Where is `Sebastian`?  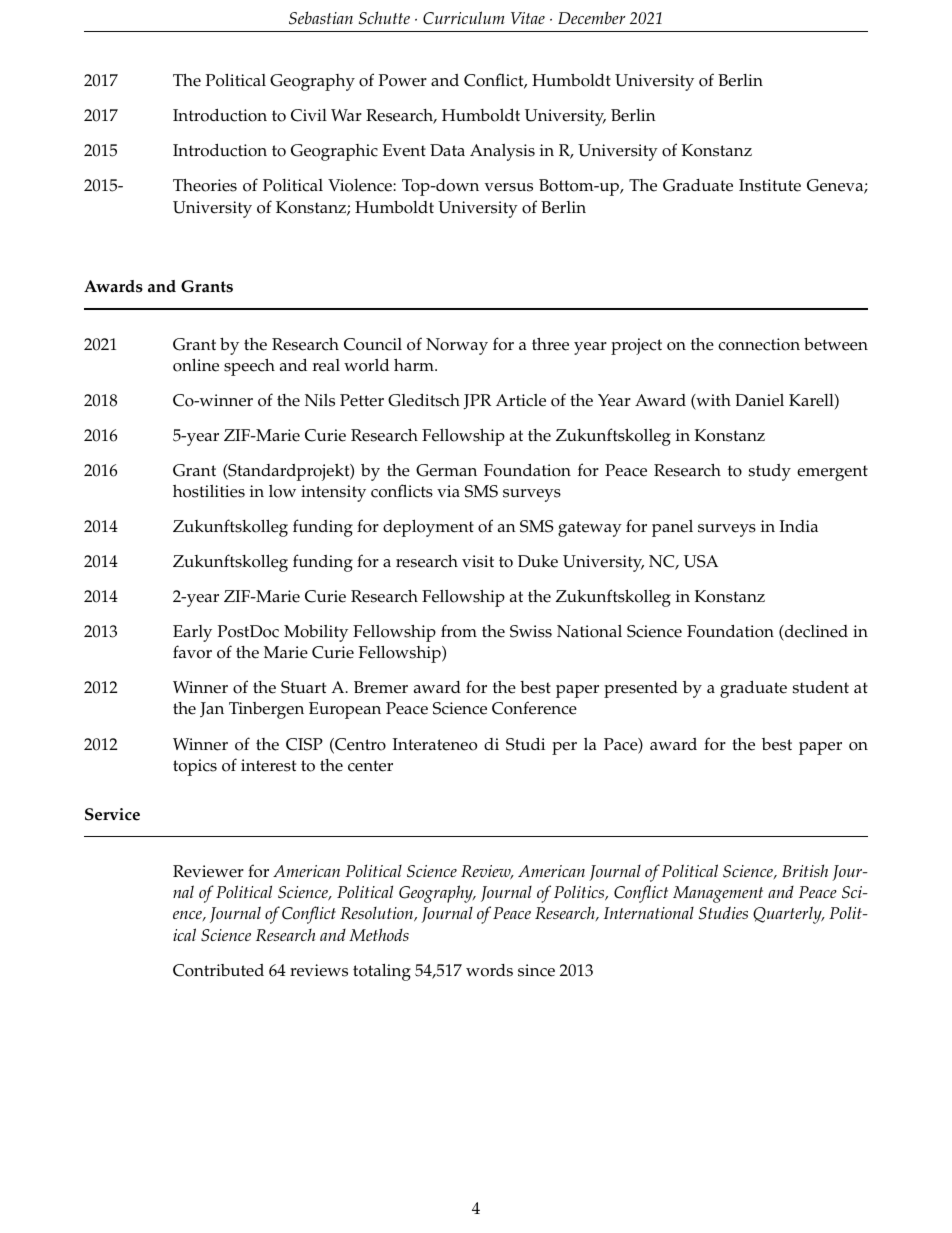
Sebastian is located at coordinates (321, 18).
